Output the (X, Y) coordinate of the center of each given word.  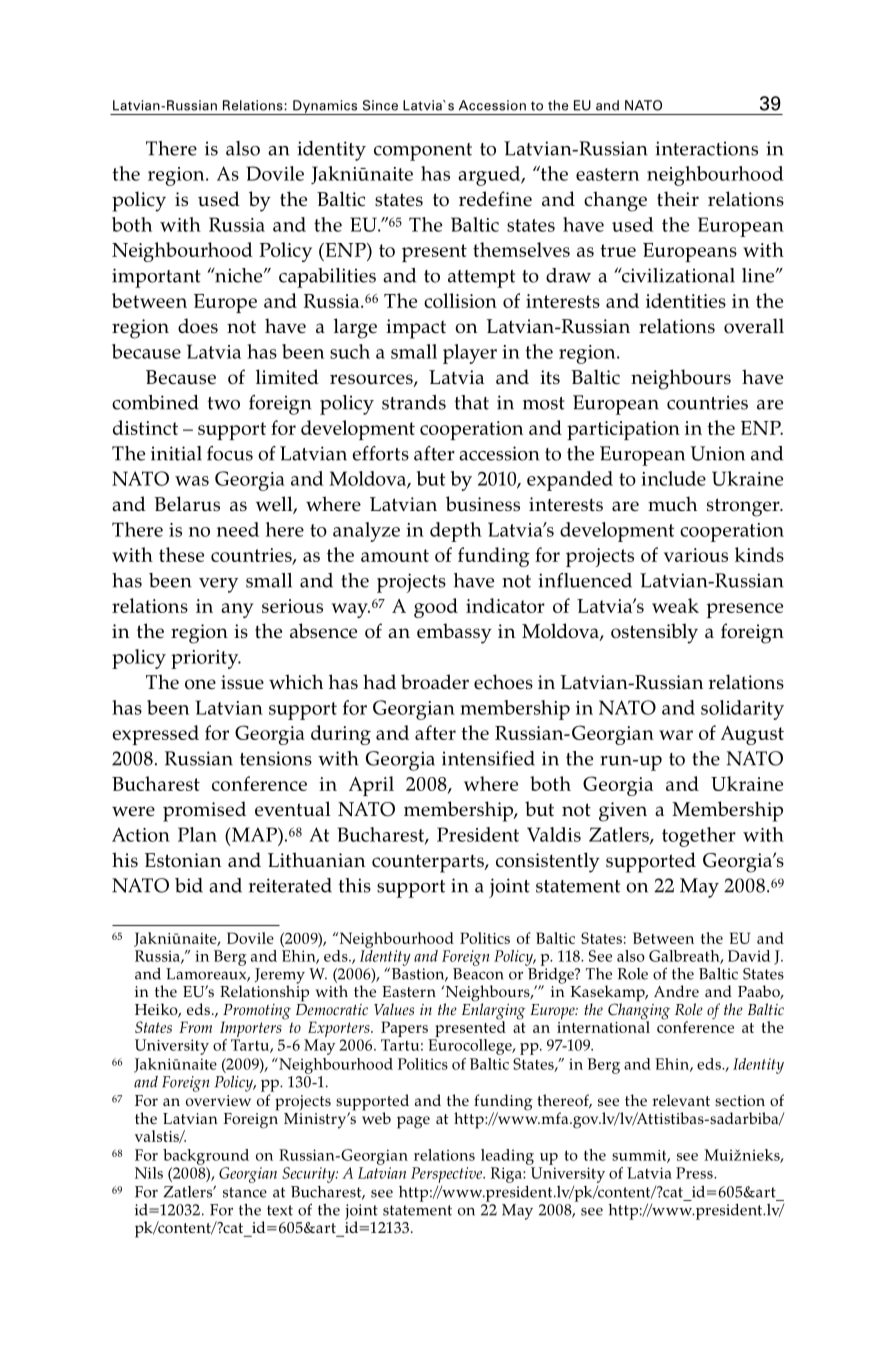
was (192, 481)
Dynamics (325, 107)
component (423, 152)
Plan (197, 834)
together (699, 837)
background (206, 1157)
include (673, 478)
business (483, 504)
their (678, 199)
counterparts (429, 863)
